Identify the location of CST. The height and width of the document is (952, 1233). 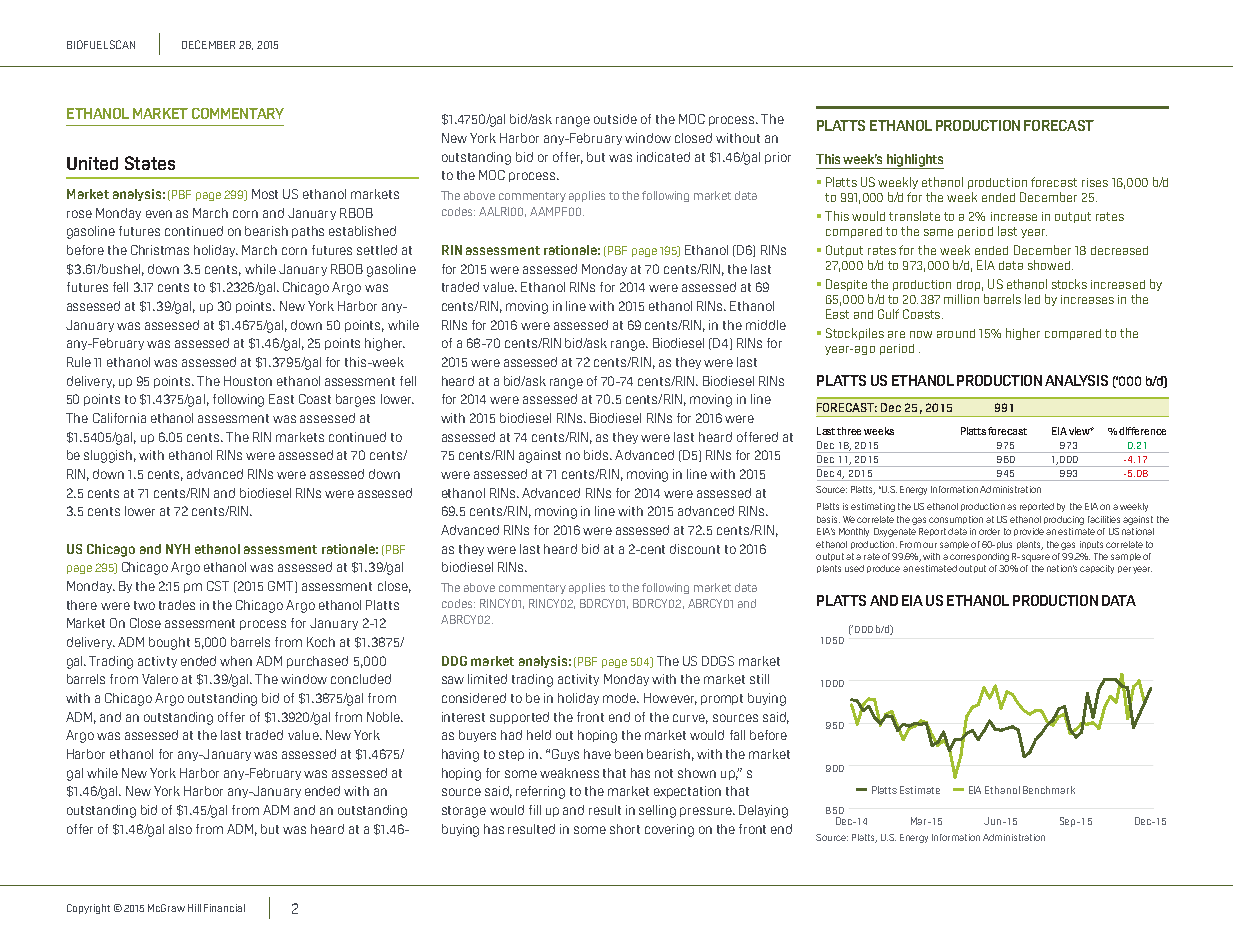
(218, 586).
